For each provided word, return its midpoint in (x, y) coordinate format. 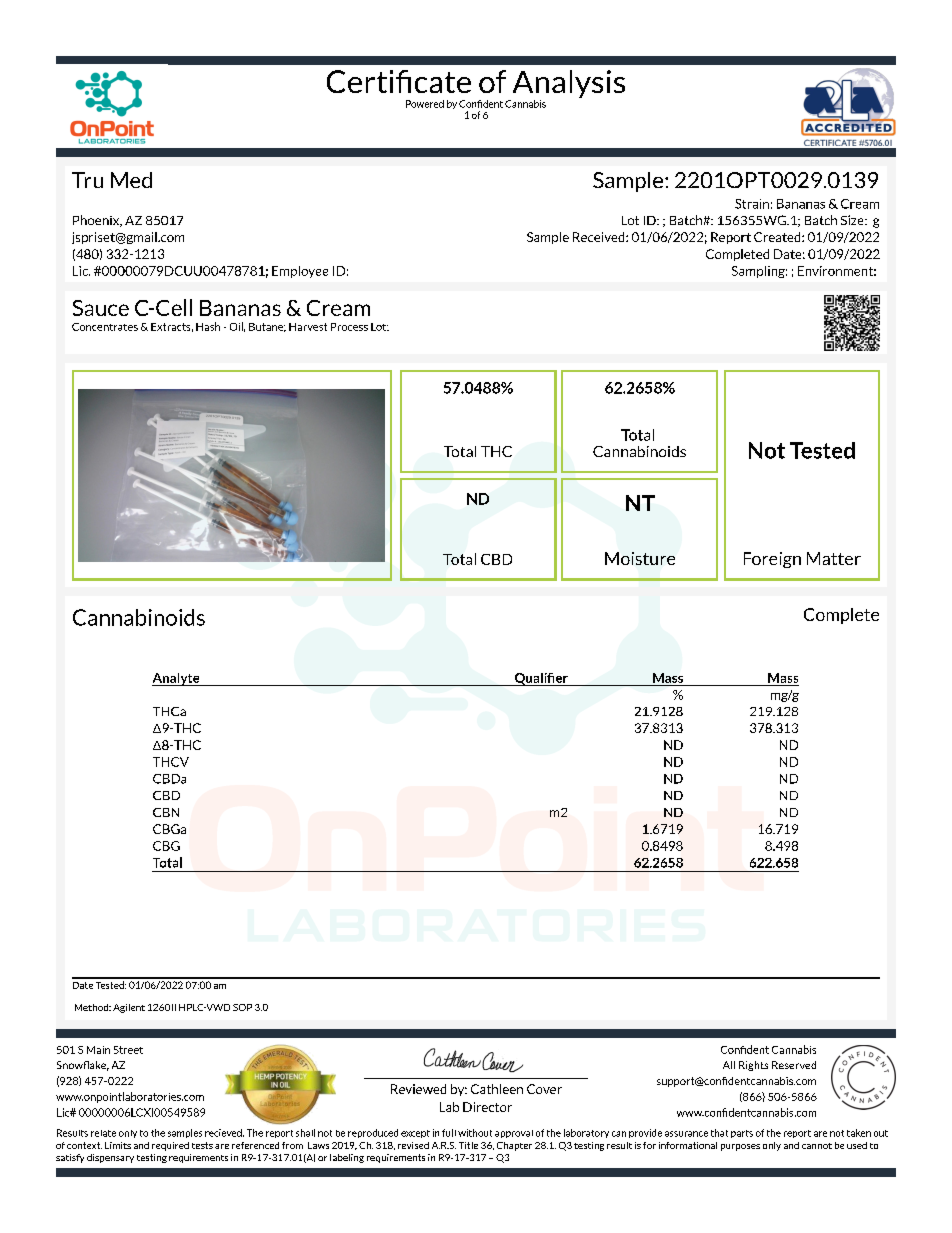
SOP (242, 1007)
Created (778, 237)
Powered (425, 104)
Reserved (794, 1065)
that (719, 1133)
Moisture (640, 558)
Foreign (772, 560)
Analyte (177, 679)
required (170, 1146)
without (475, 1133)
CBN (166, 812)
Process (349, 327)
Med (131, 180)
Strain (752, 204)
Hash (208, 326)
